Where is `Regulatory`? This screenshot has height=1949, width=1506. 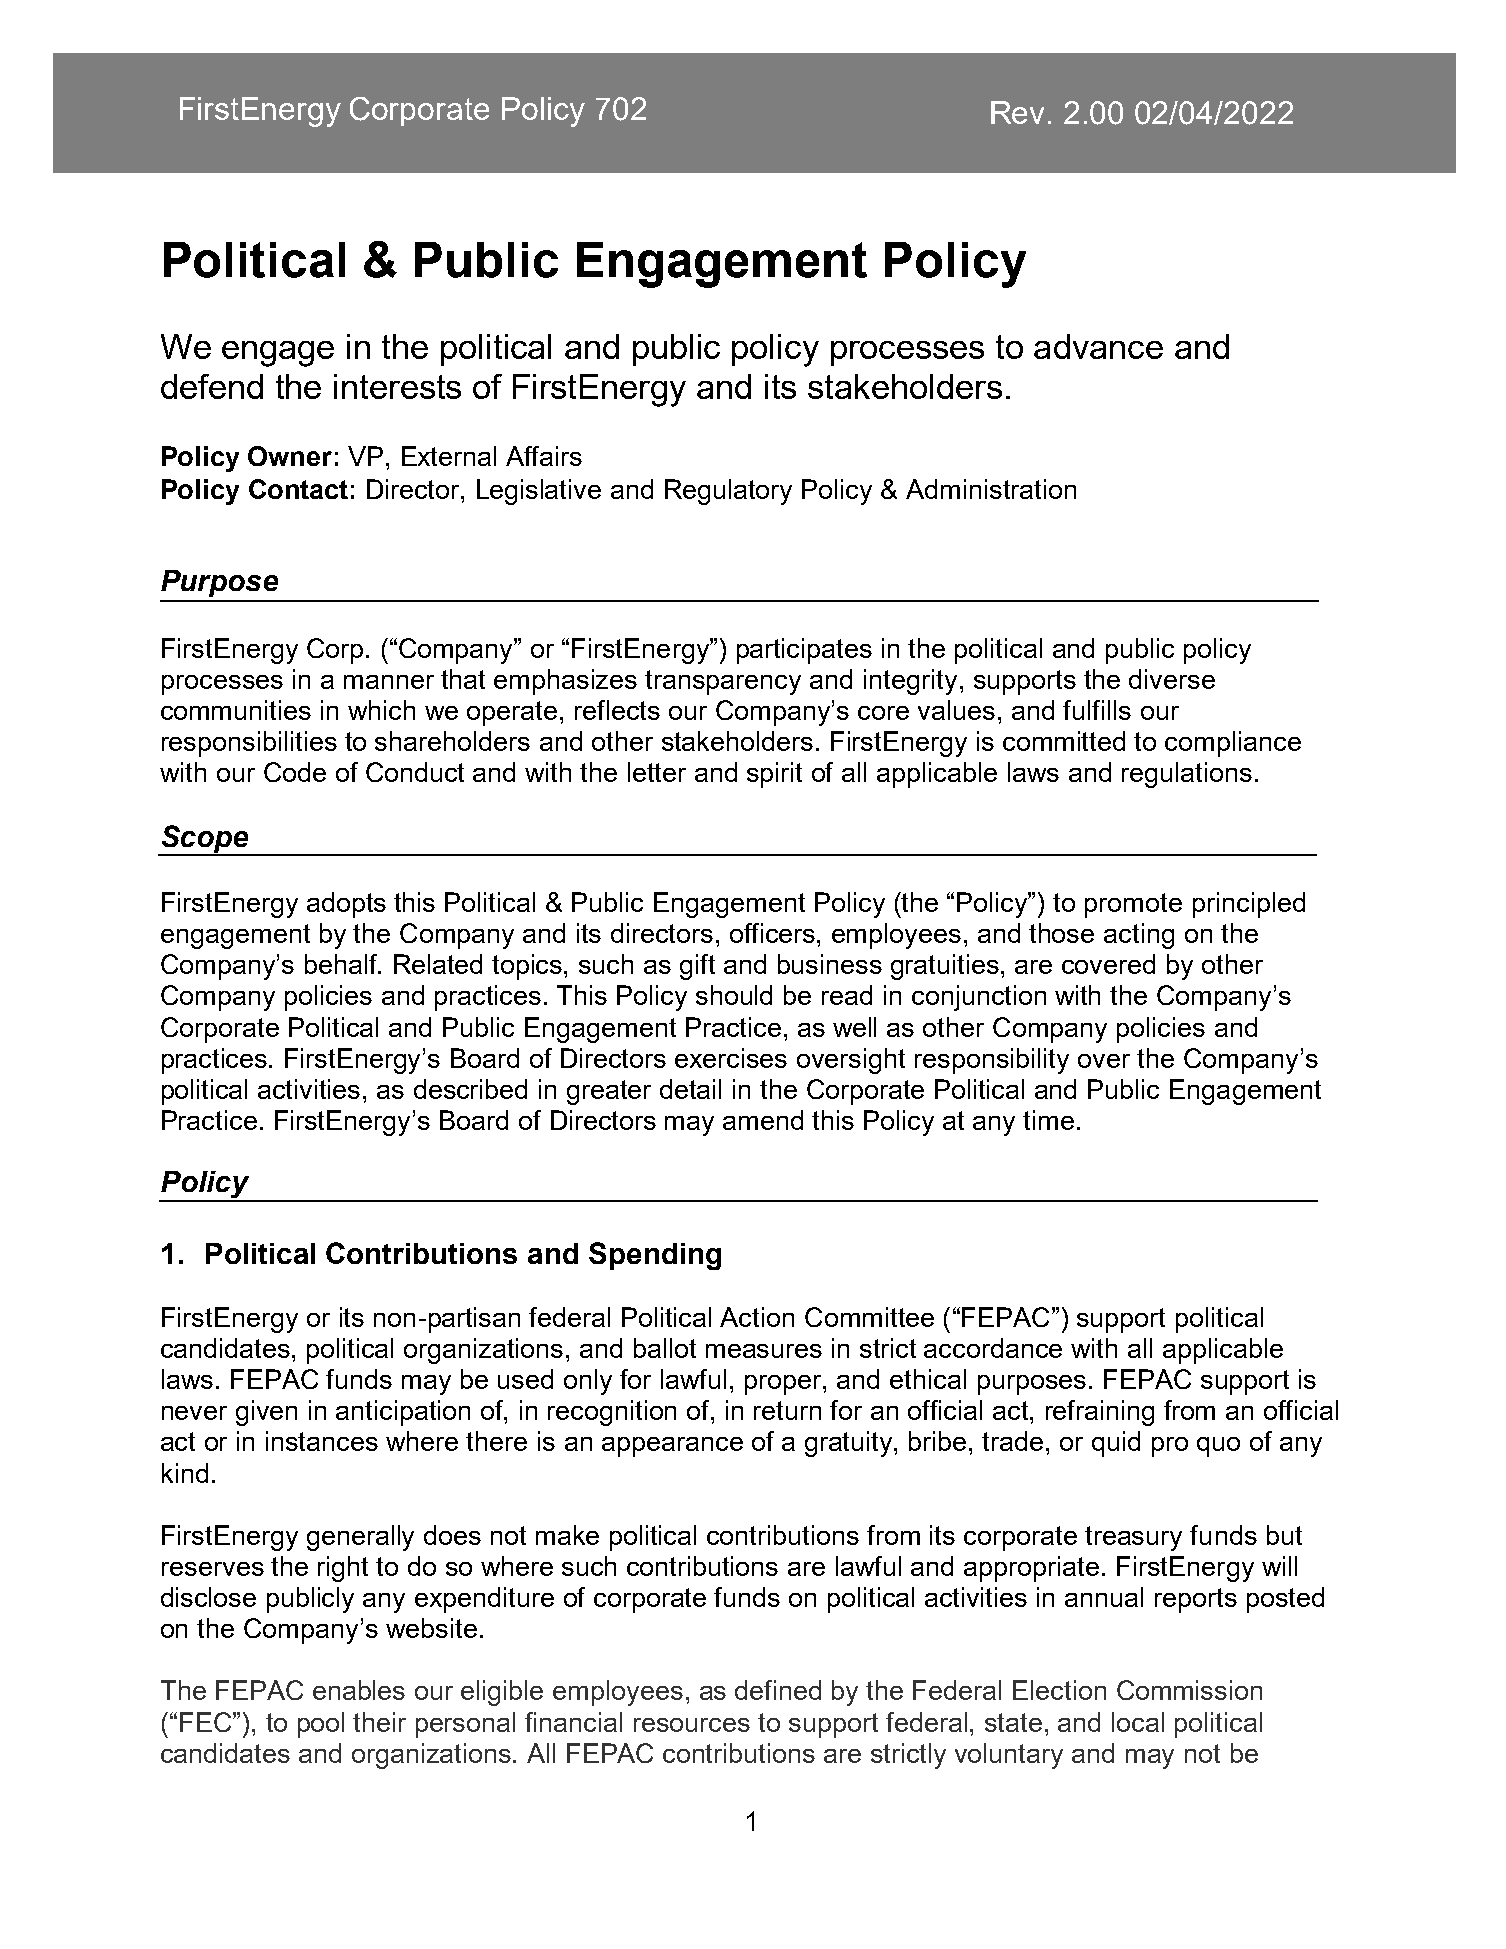
Regulatory is located at coordinates (728, 492).
